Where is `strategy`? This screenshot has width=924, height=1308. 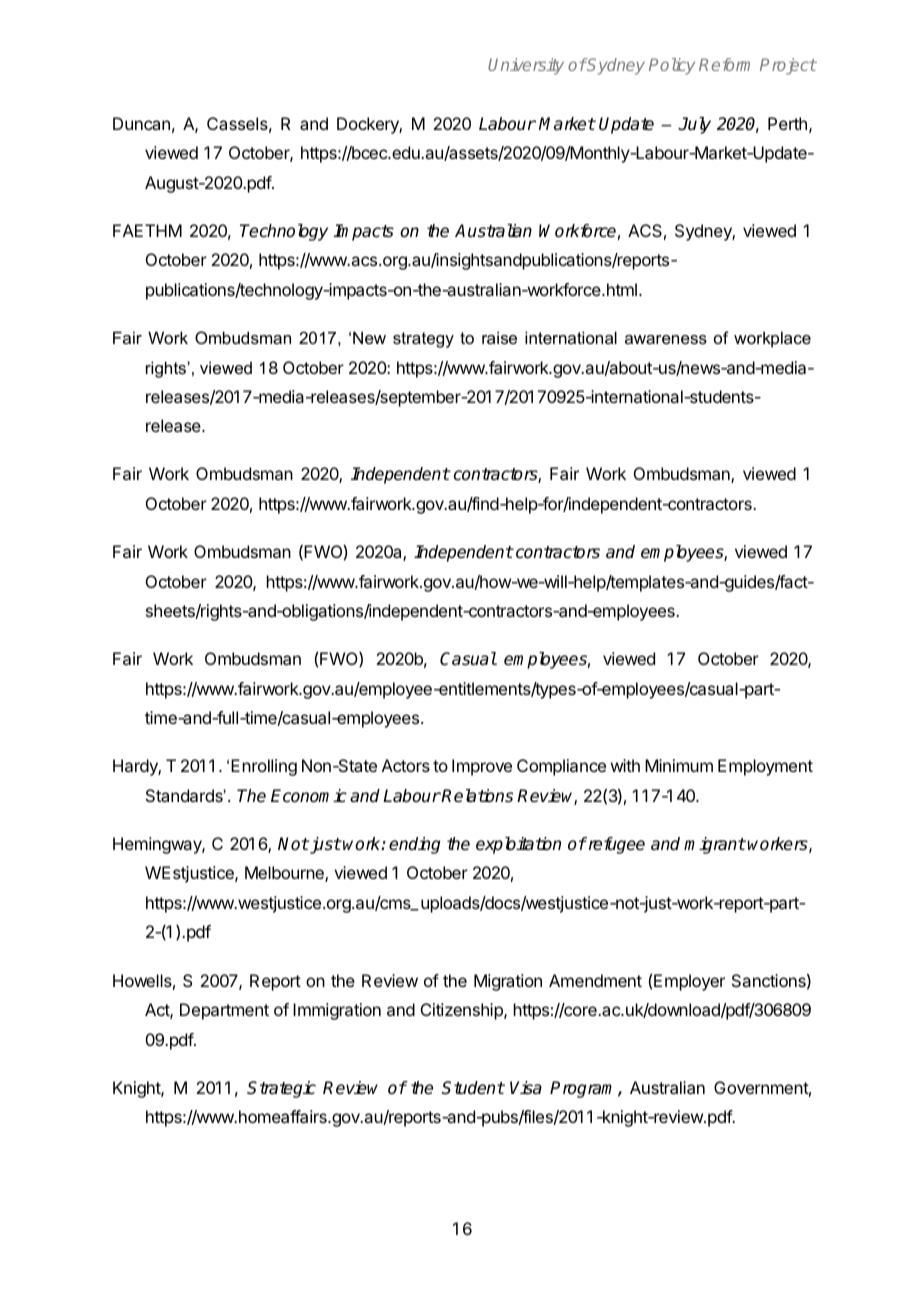 strategy is located at coordinates (423, 340).
